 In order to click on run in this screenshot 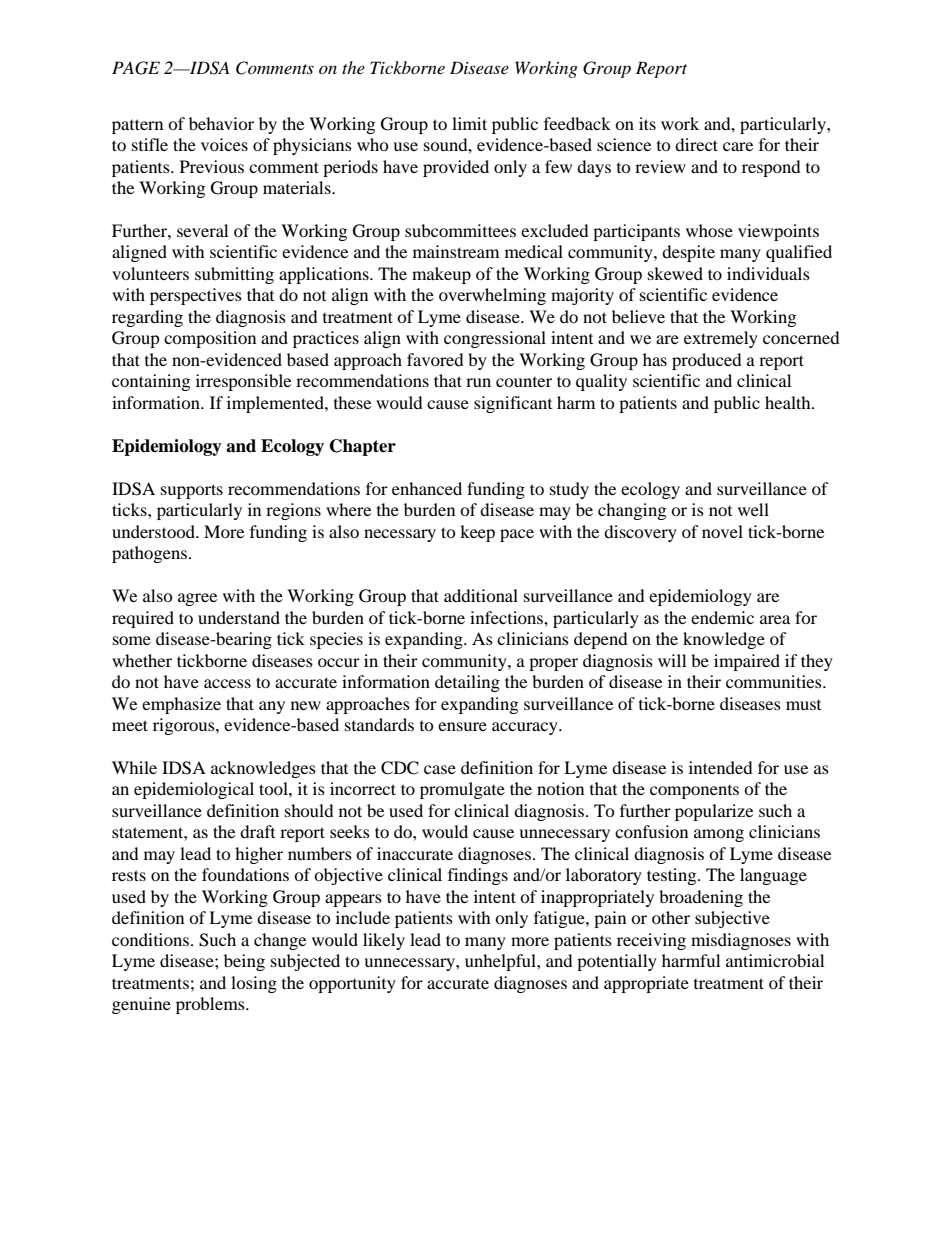, I will do `click(478, 382)`.
